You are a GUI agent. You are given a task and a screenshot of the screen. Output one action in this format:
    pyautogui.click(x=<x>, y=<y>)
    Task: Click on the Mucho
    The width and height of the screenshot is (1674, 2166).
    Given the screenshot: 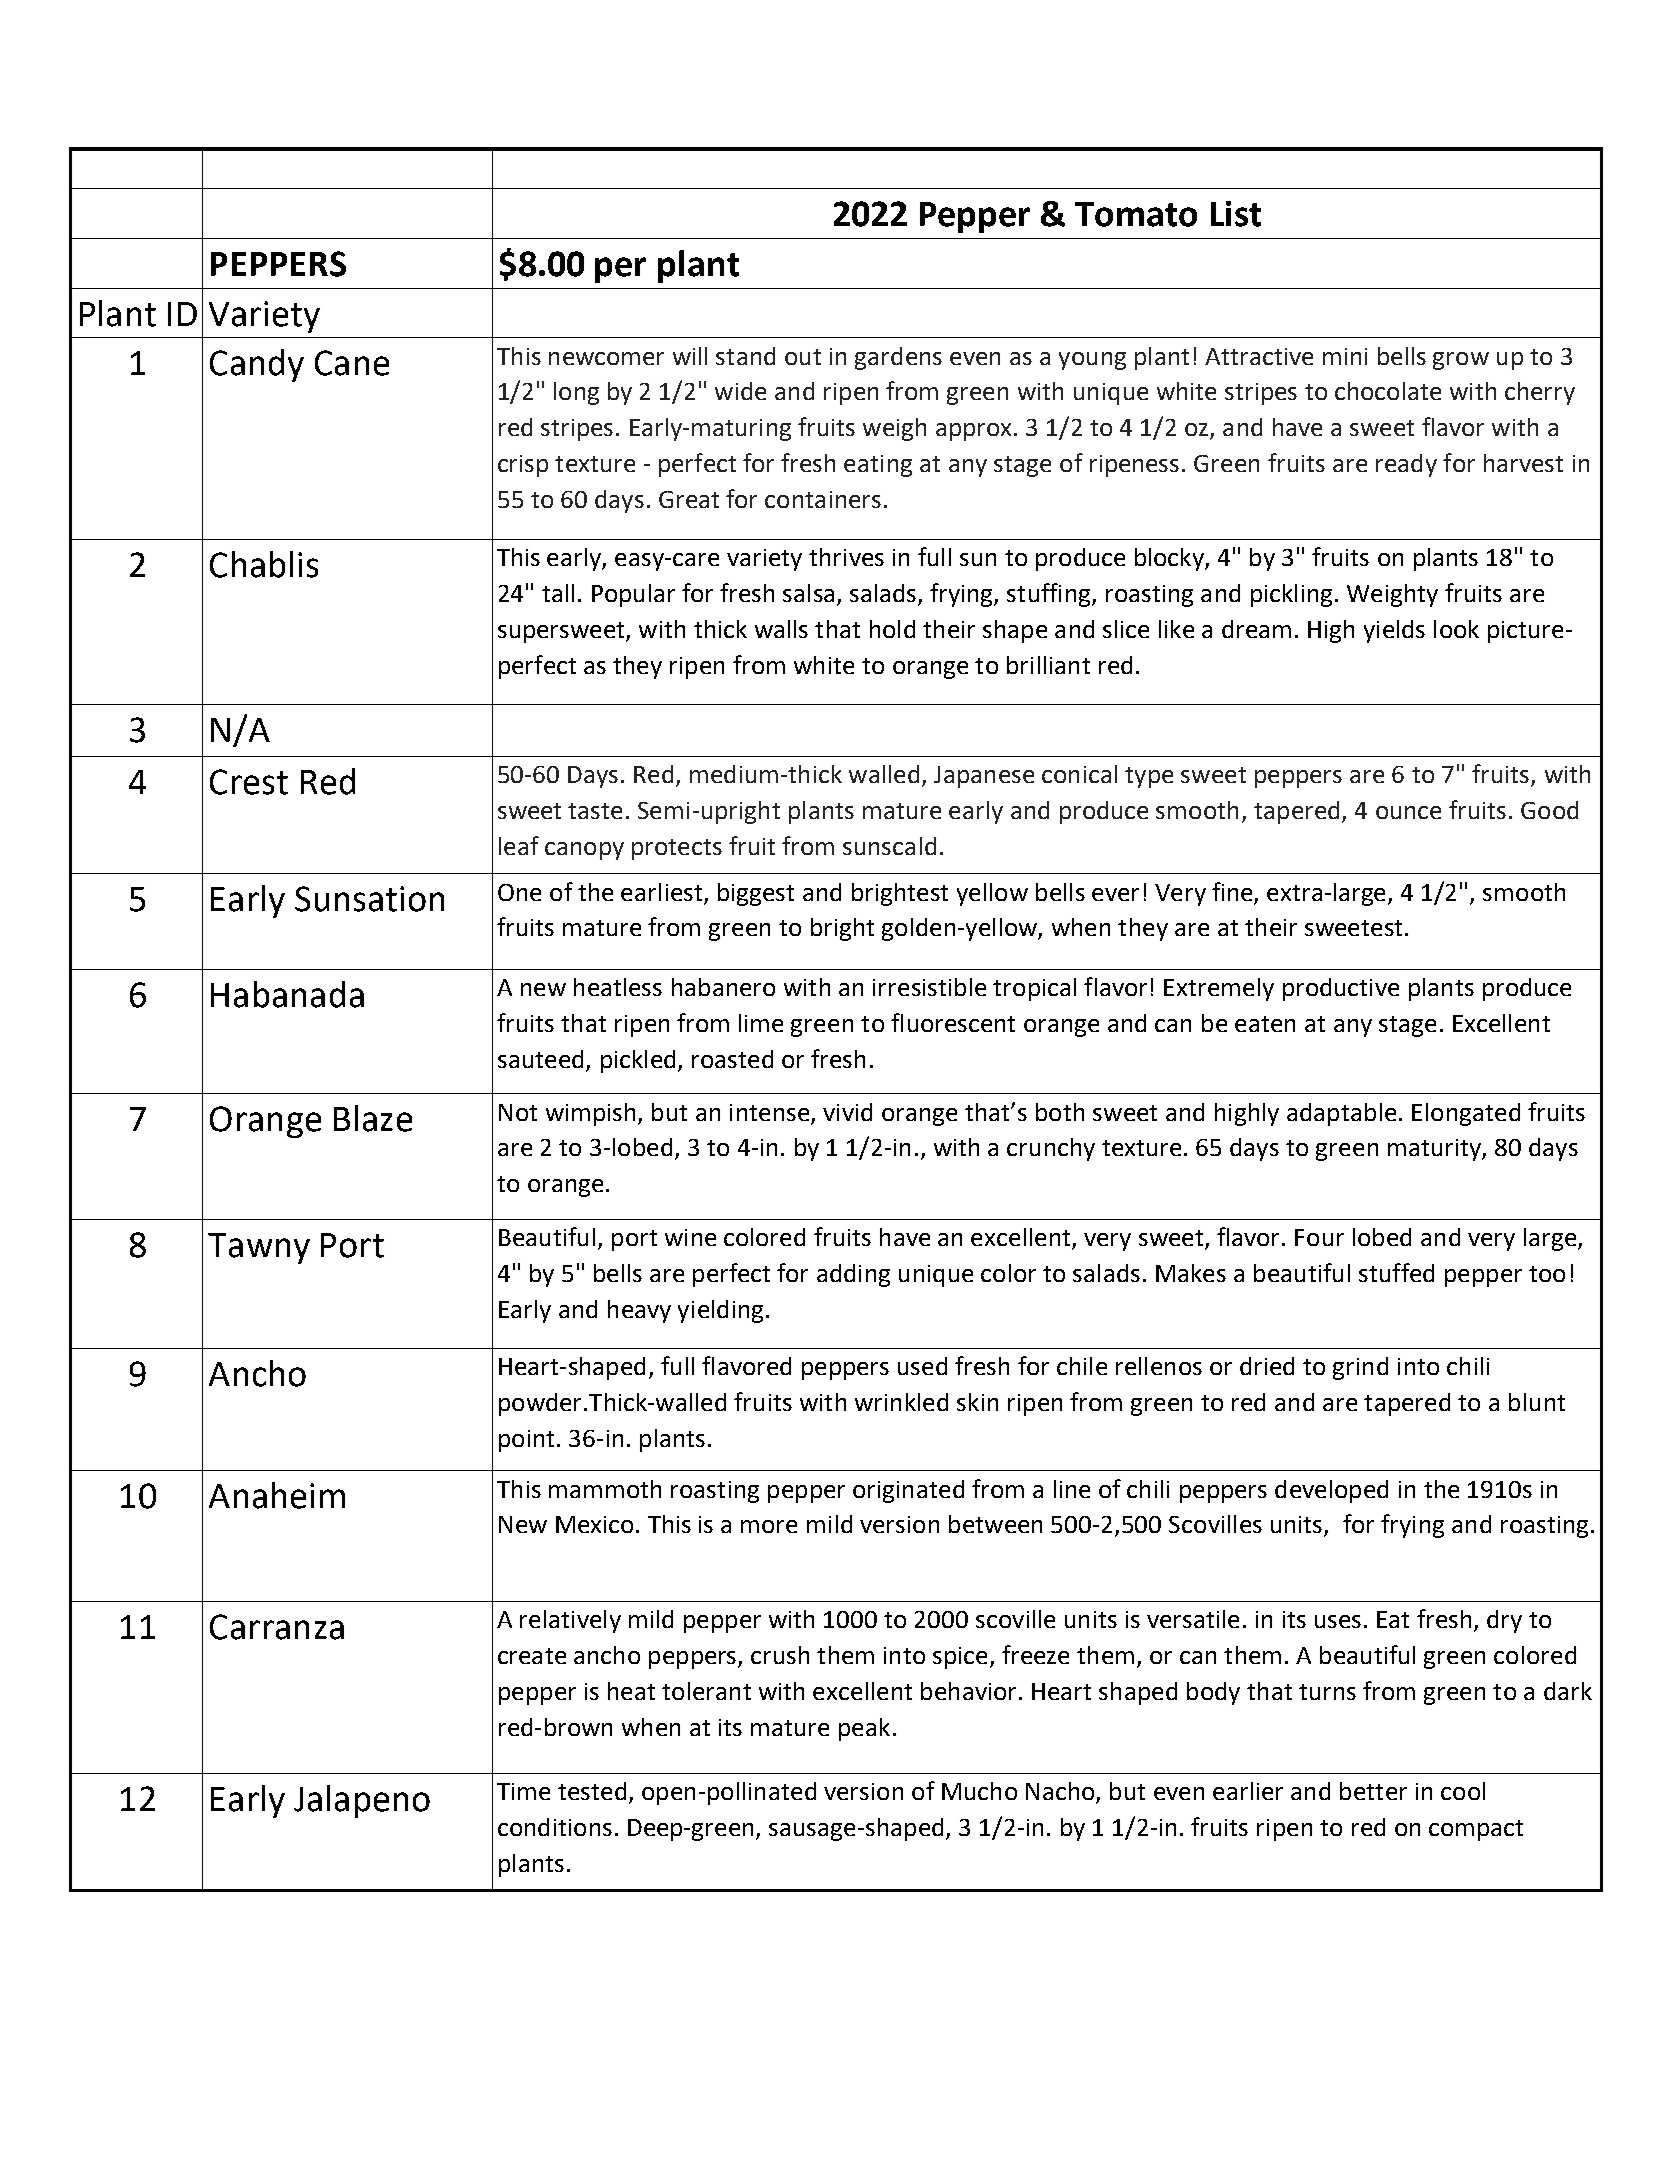 What is the action you would take?
    pyautogui.click(x=979, y=1791)
